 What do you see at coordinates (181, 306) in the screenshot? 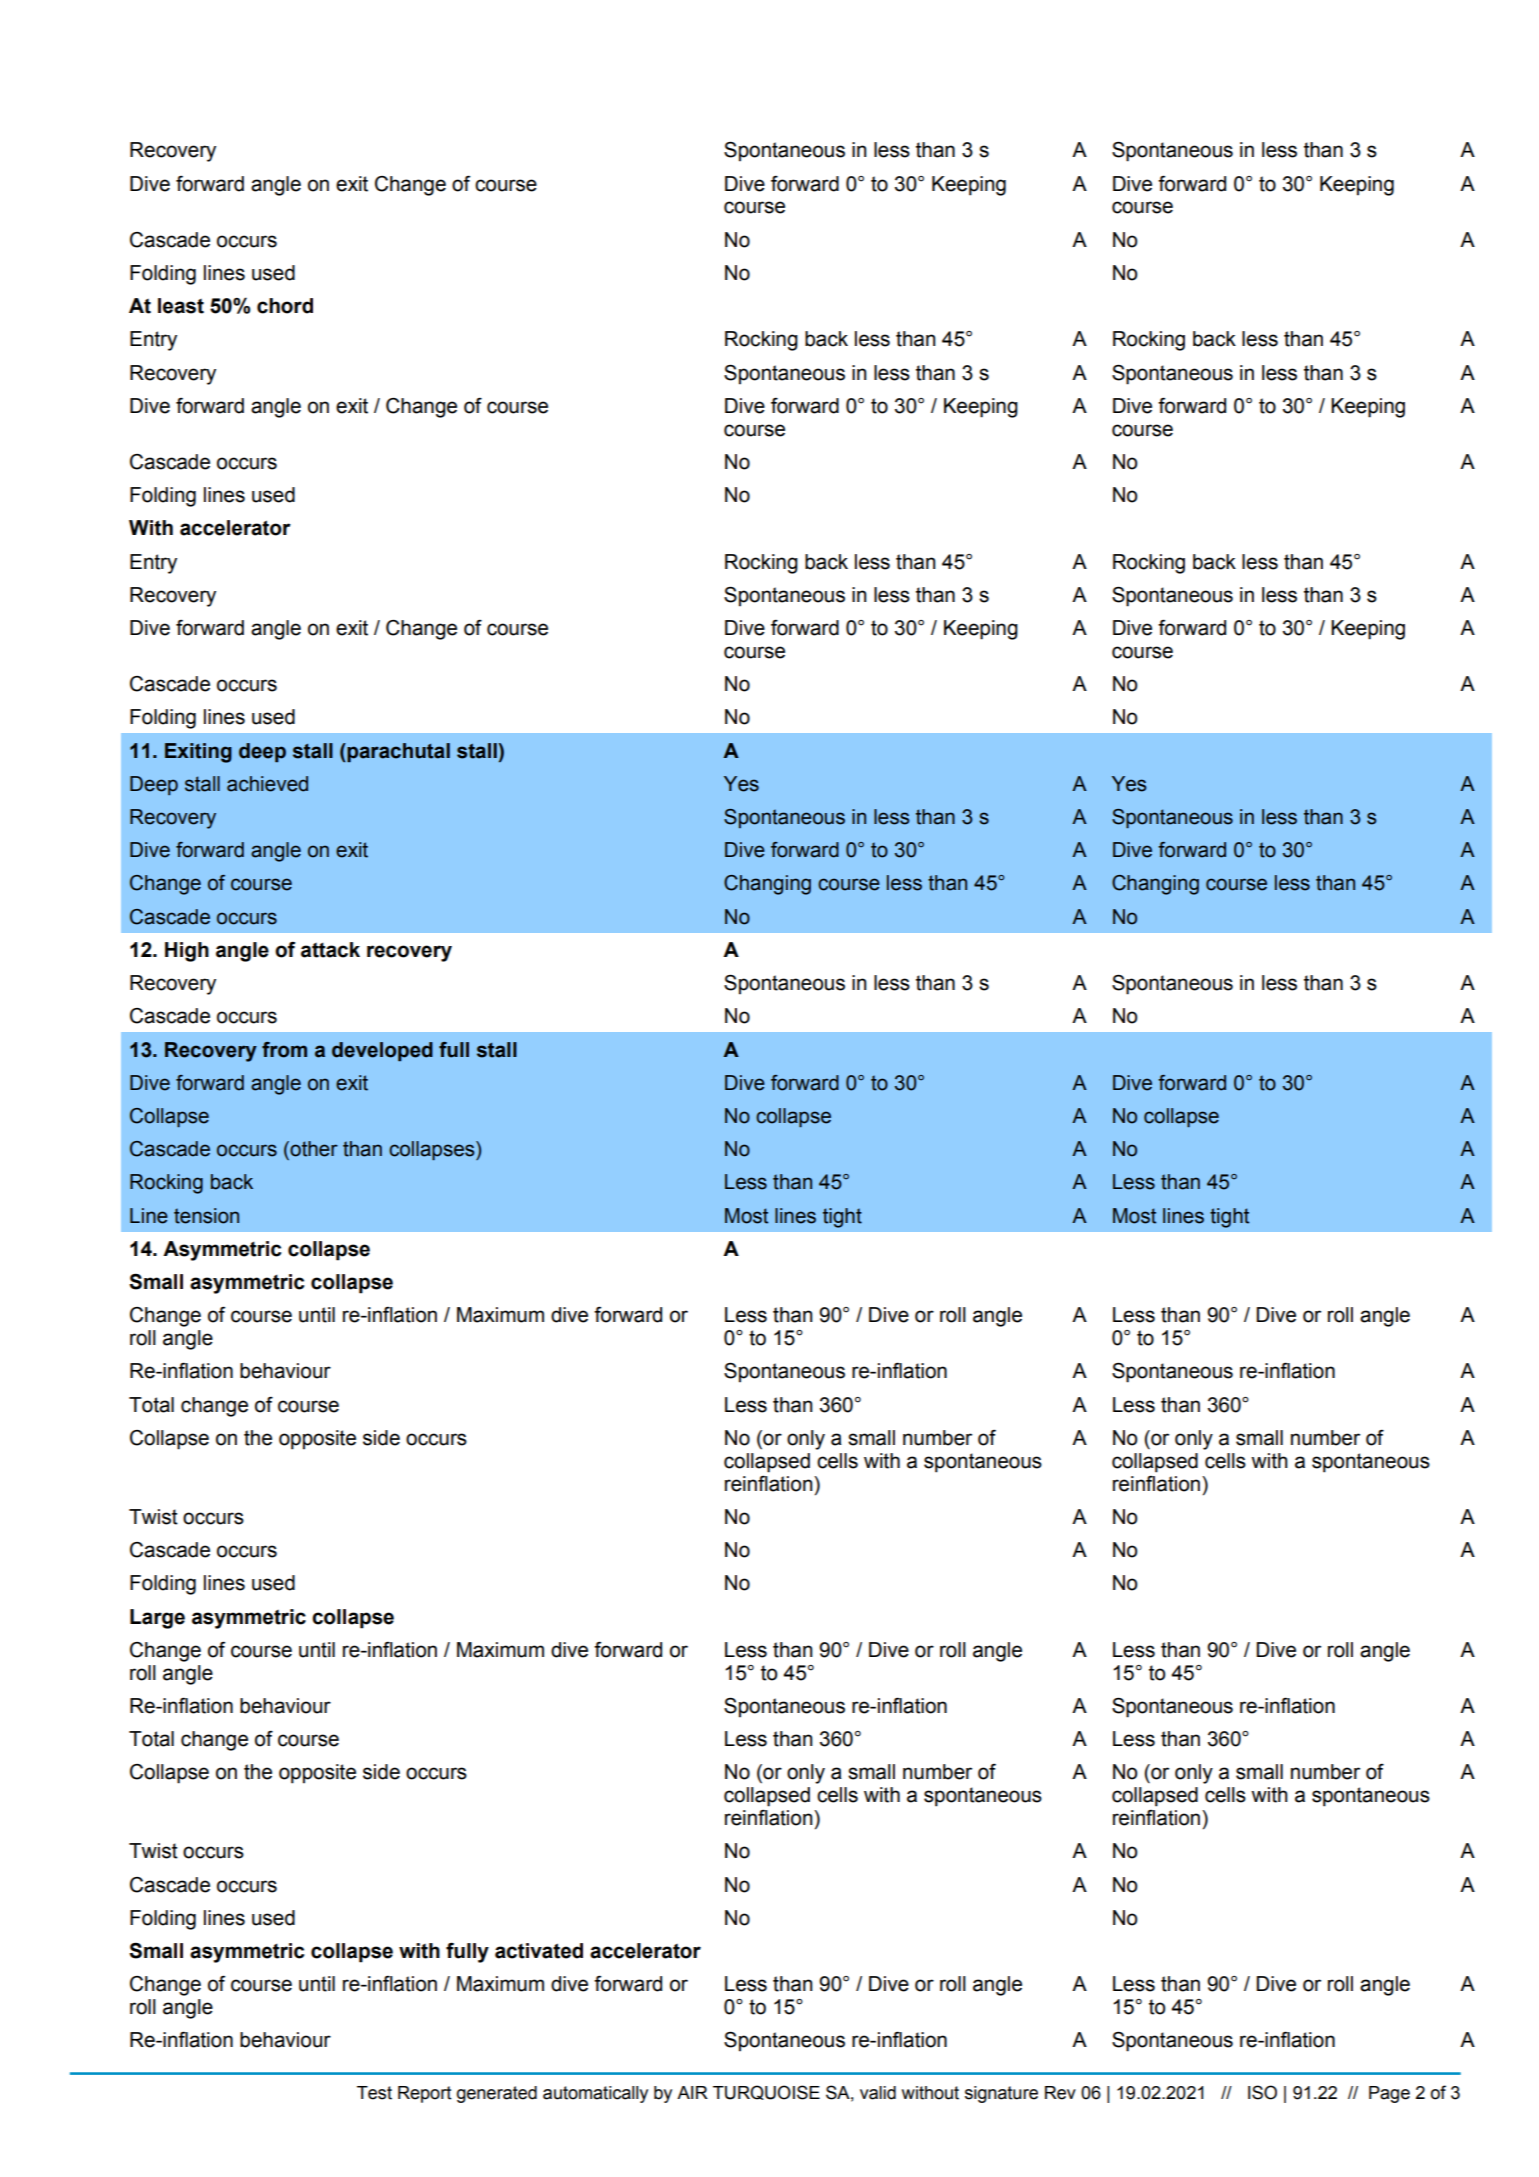
I see `least` at bounding box center [181, 306].
